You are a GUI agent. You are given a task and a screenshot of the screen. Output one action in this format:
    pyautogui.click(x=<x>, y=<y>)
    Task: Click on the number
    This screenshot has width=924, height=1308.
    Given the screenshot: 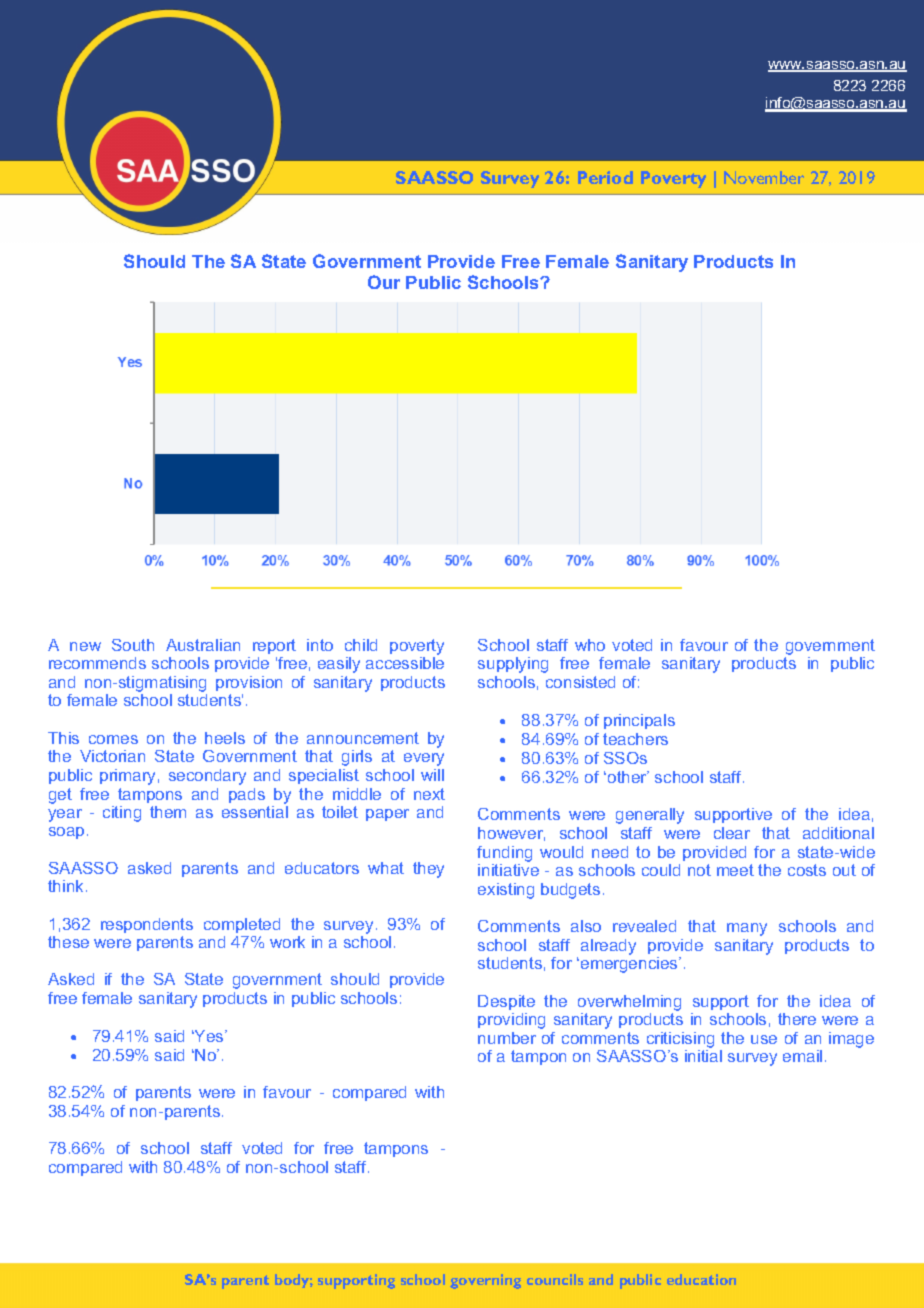 What is the action you would take?
    pyautogui.click(x=507, y=1038)
